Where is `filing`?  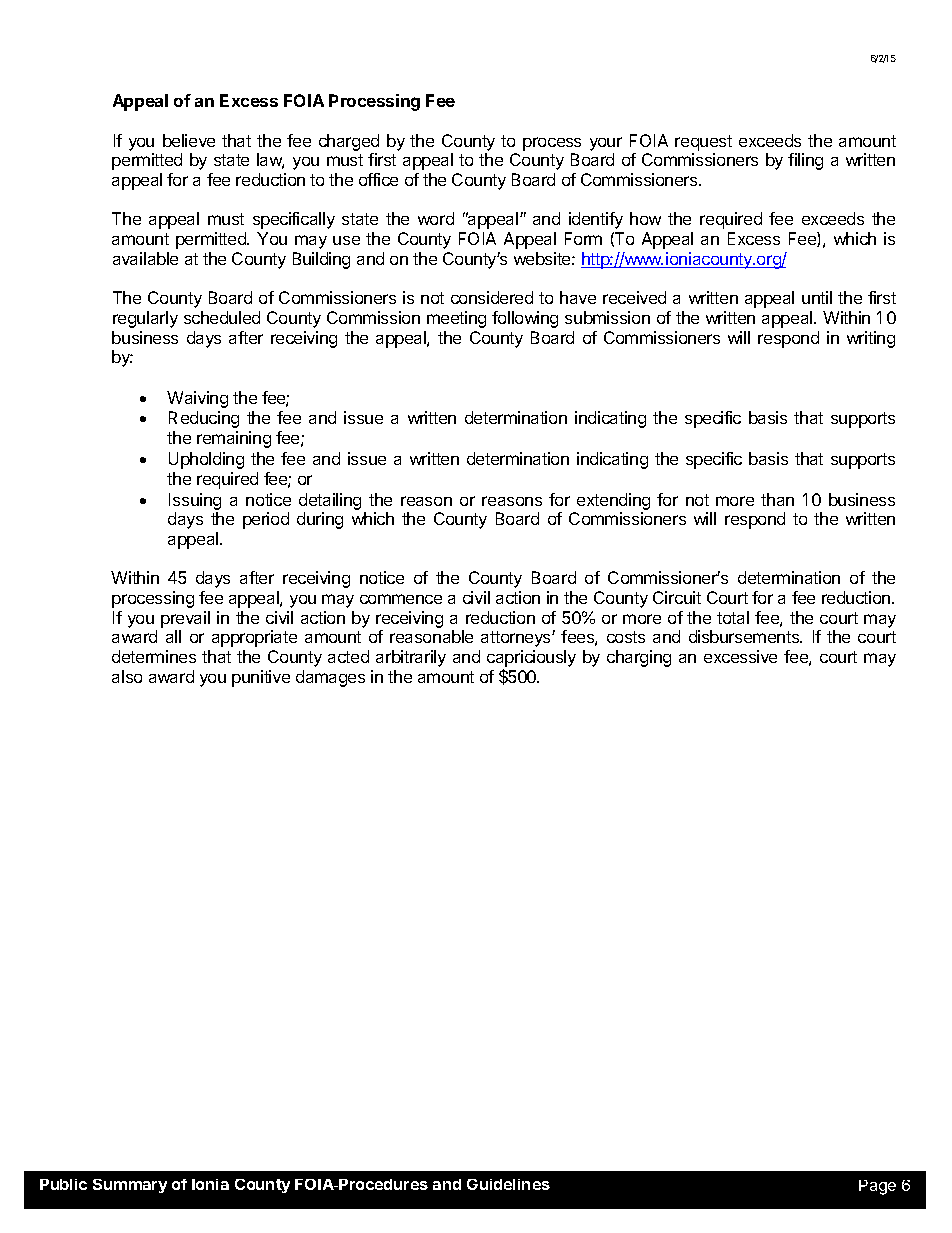 filing is located at coordinates (805, 161).
